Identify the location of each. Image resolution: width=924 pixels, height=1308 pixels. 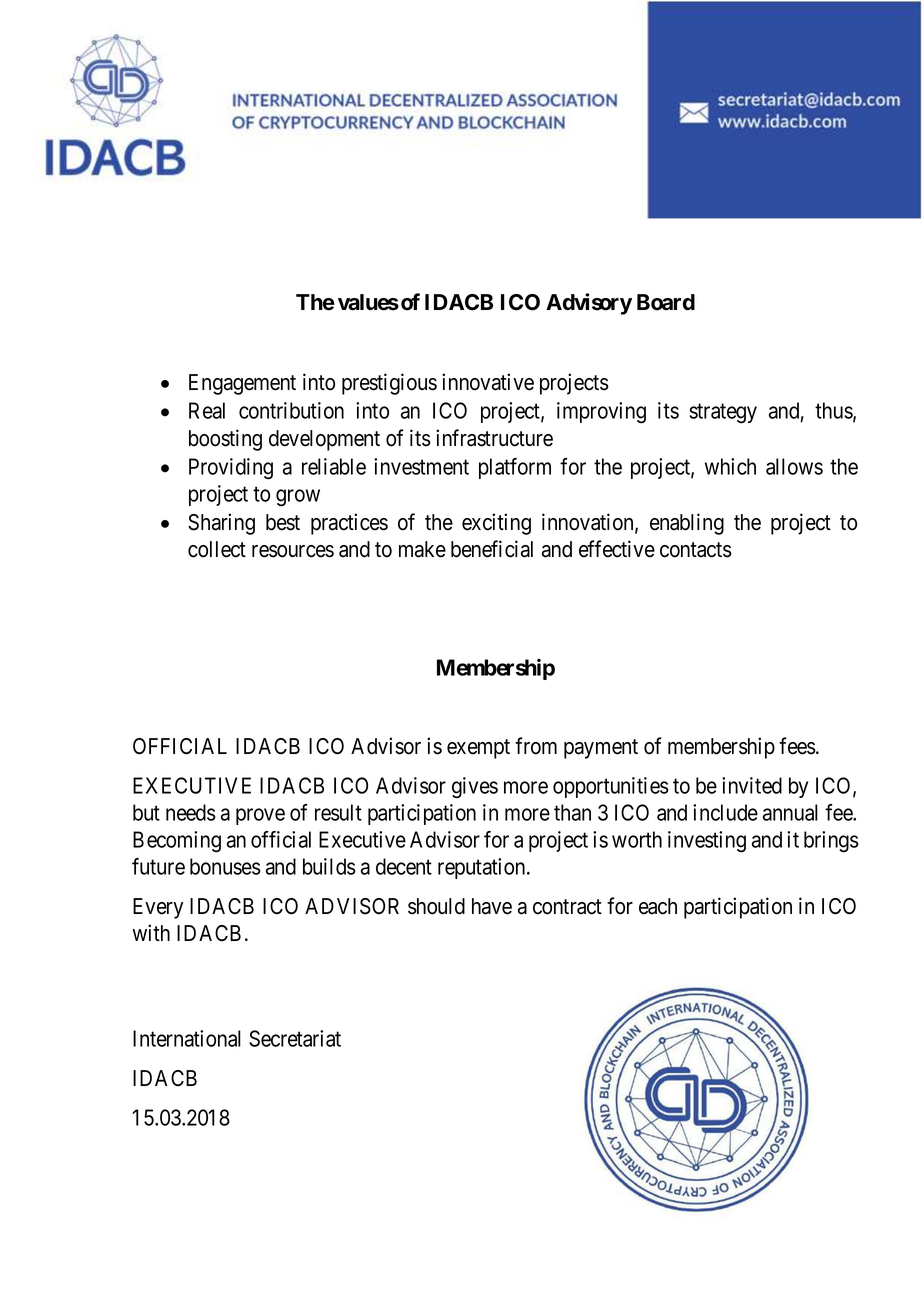
(658, 906).
